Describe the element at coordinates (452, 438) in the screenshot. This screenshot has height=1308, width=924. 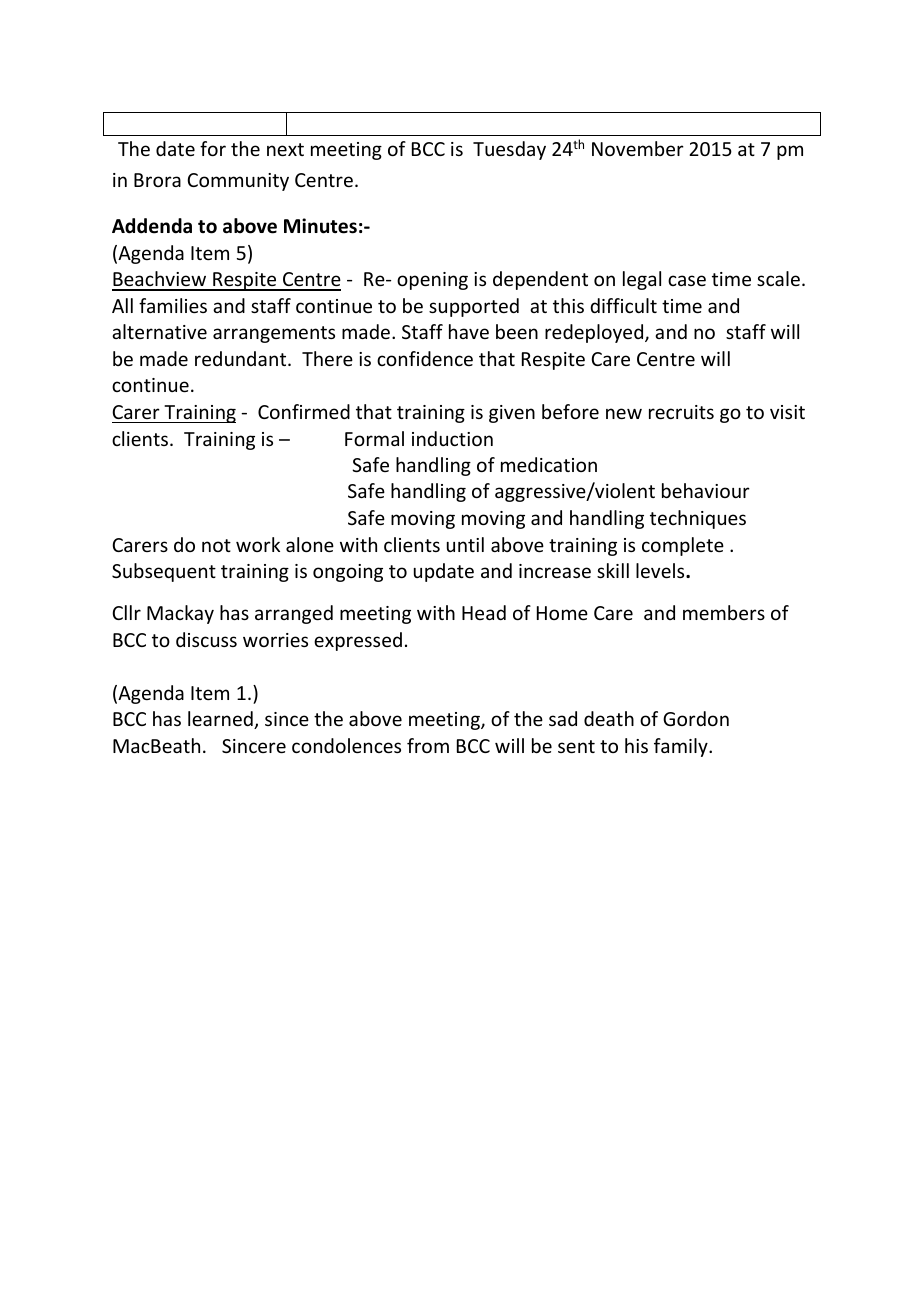
I see `induction` at that location.
